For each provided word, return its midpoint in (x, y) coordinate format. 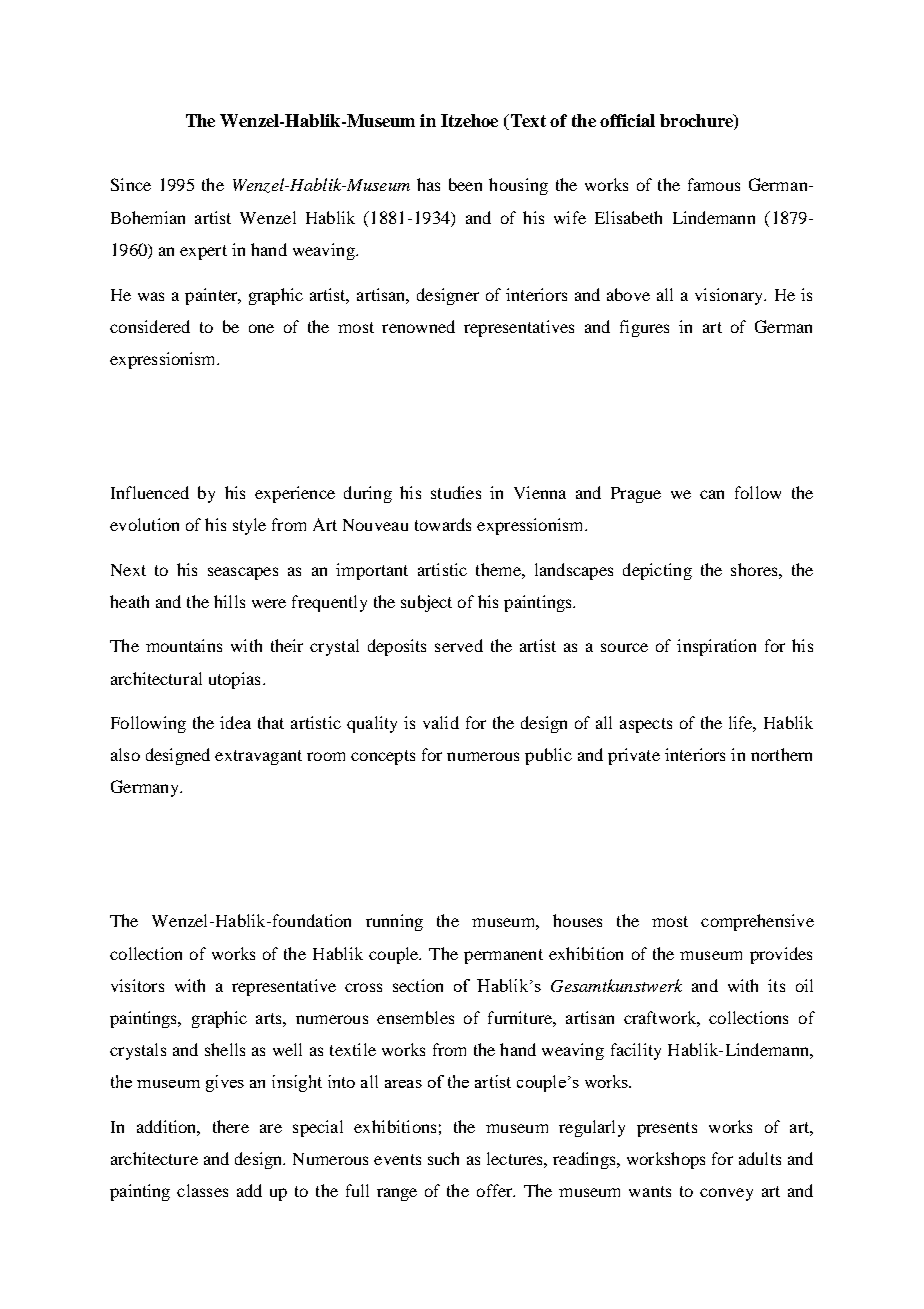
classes (202, 1190)
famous (714, 184)
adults (760, 1158)
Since (131, 184)
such (443, 1158)
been (465, 184)
